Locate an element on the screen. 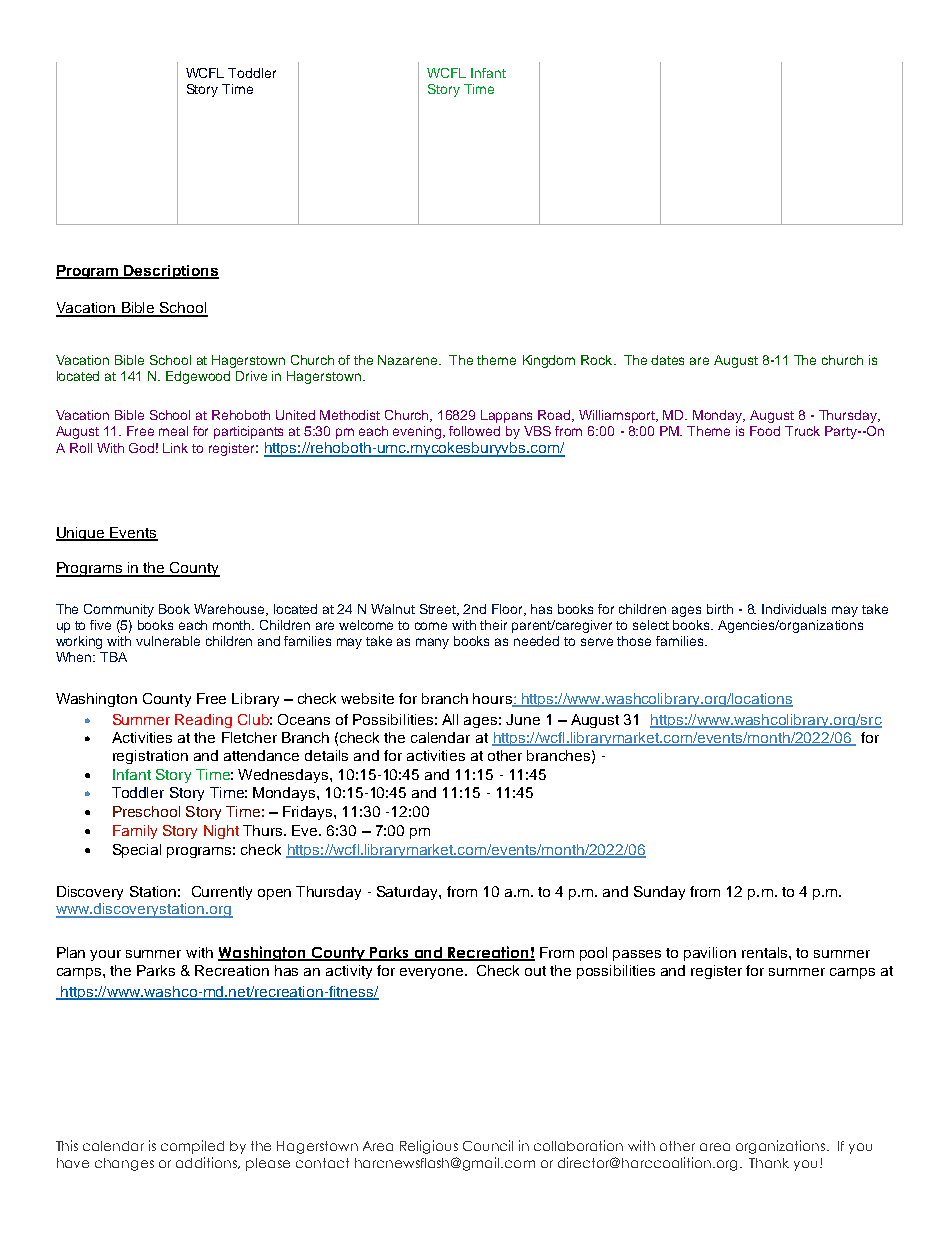 Image resolution: width=952 pixels, height=1233 pixels. compiled is located at coordinates (192, 1147).
